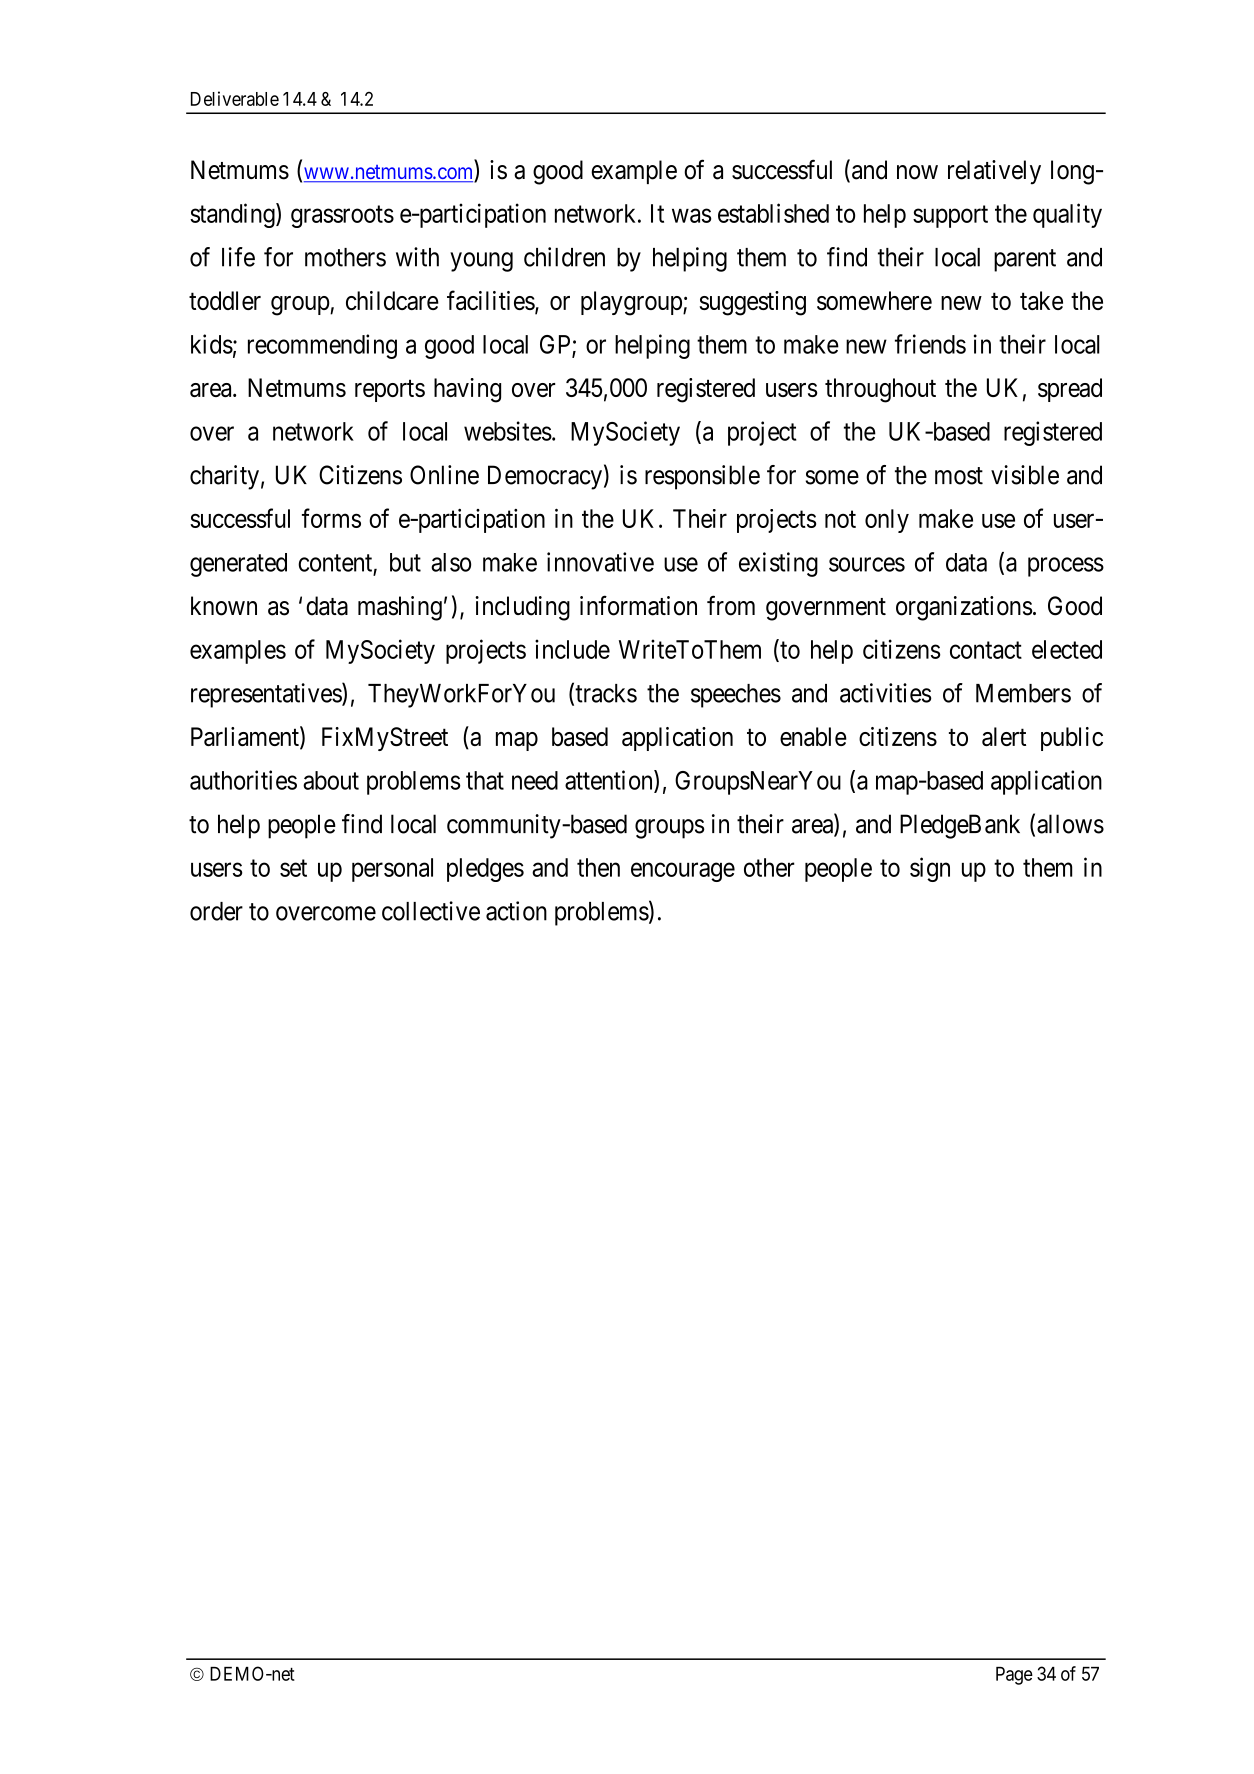 This screenshot has width=1254, height=1774. Describe the element at coordinates (638, 605) in the screenshot. I see `information` at that location.
